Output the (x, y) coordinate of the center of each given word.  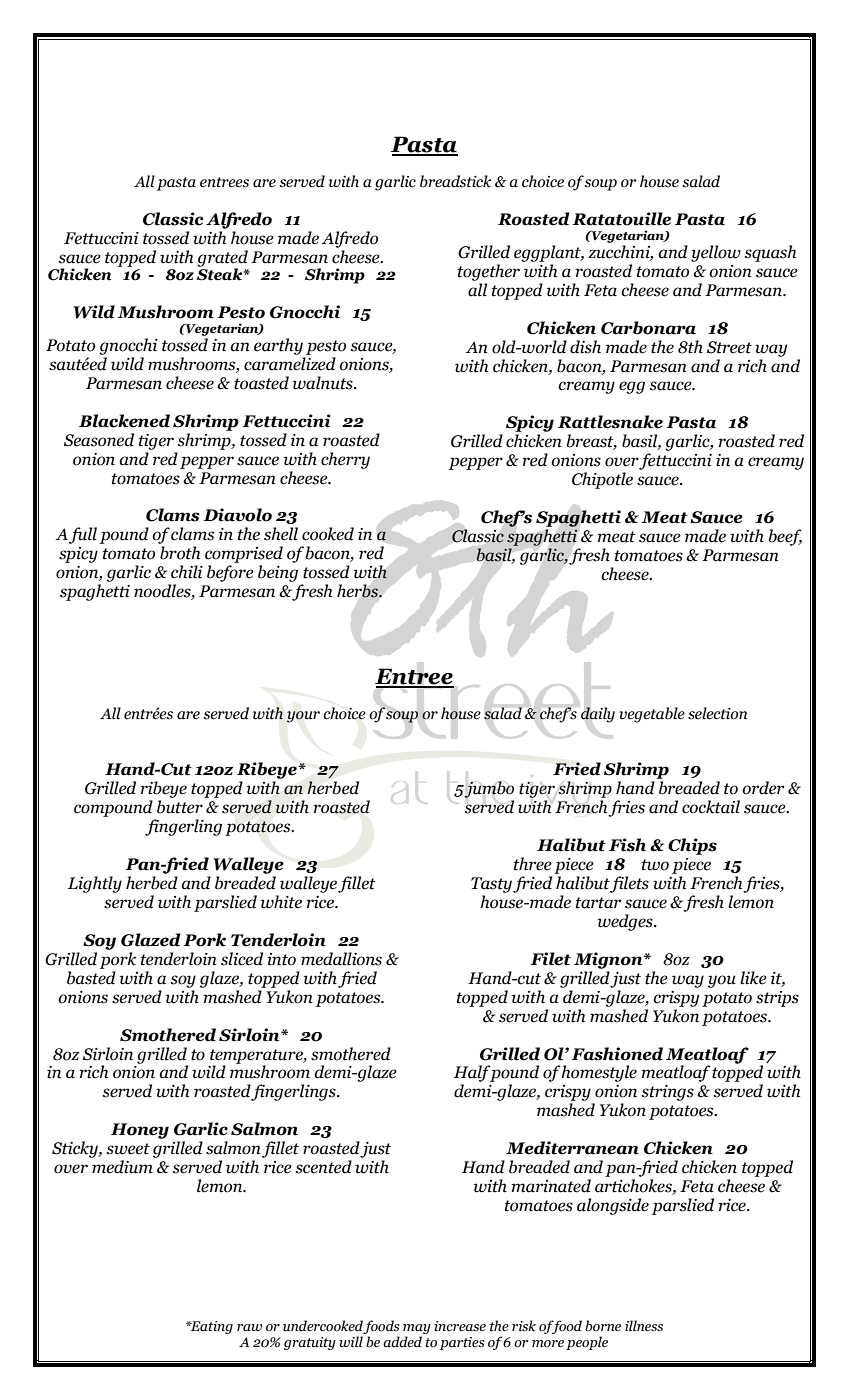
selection (717, 713)
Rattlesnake (610, 422)
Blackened (124, 421)
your (303, 717)
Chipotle (602, 480)
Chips (692, 846)
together (489, 272)
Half (472, 1075)
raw (249, 1328)
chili (187, 572)
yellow (716, 253)
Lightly (95, 884)
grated (222, 259)
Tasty (491, 885)
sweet (128, 1149)
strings (667, 1093)
